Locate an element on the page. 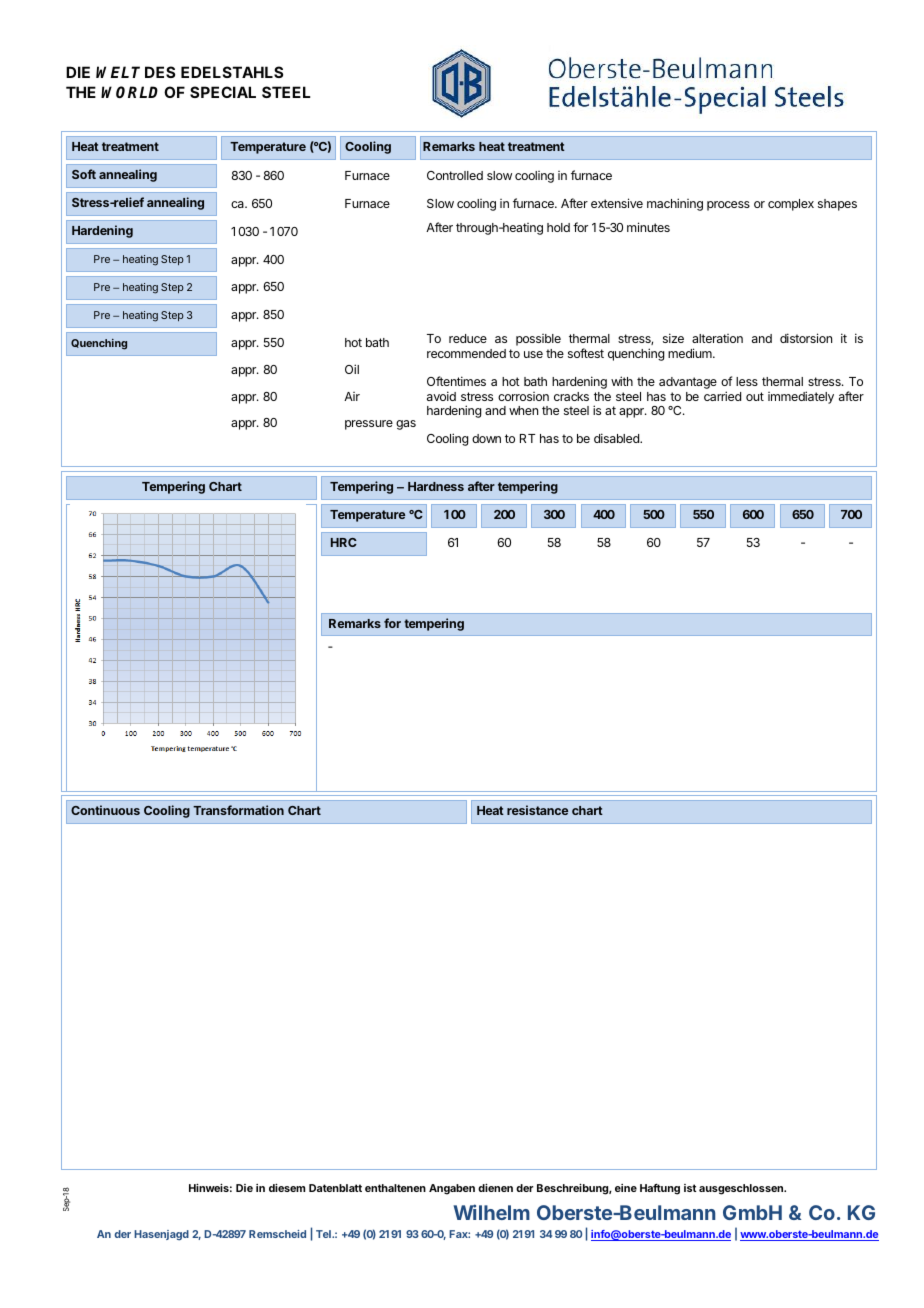 The width and height of the document is (924, 1308). resistance is located at coordinates (537, 810).
